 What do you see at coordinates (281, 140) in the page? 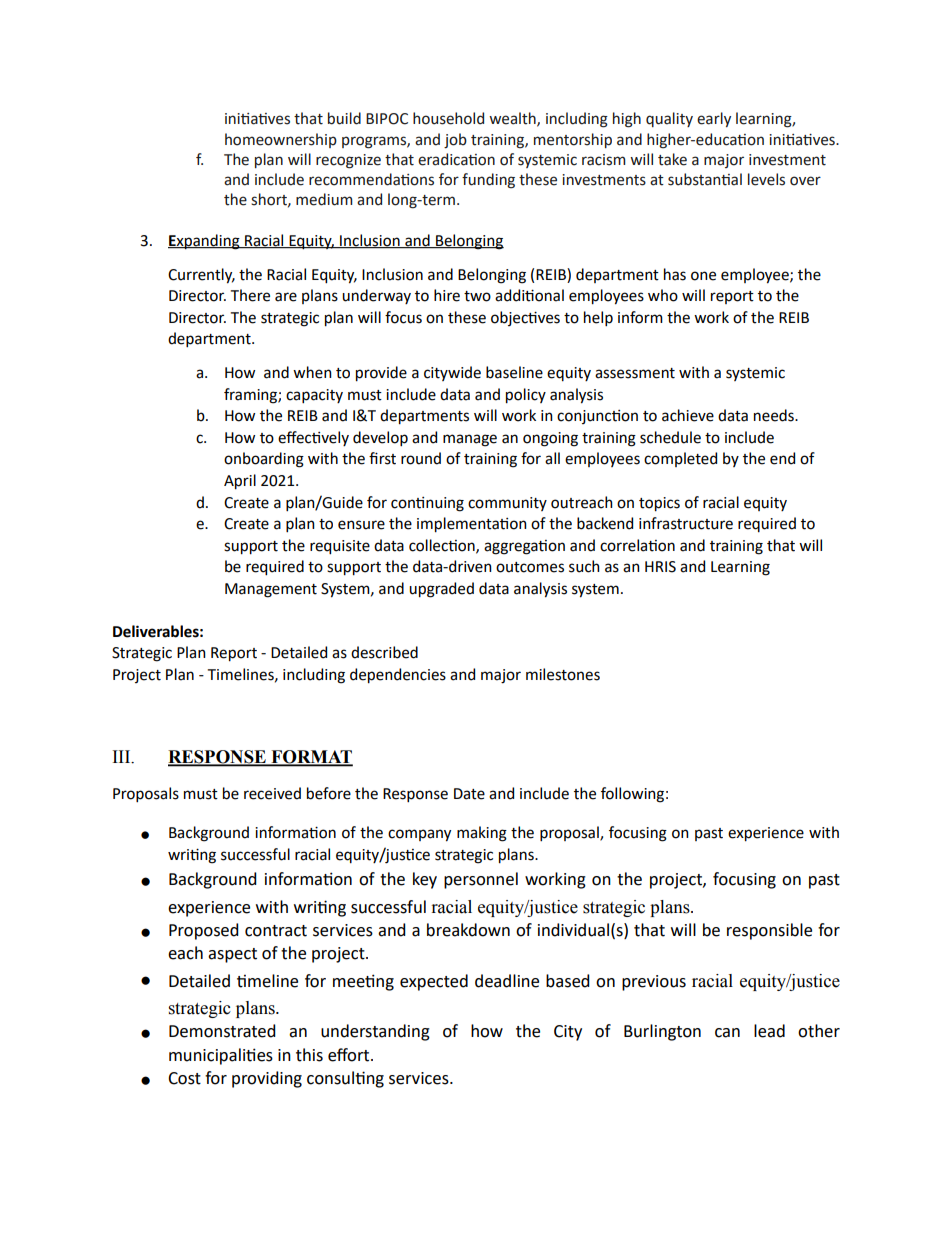
I see `homeownership` at bounding box center [281, 140].
